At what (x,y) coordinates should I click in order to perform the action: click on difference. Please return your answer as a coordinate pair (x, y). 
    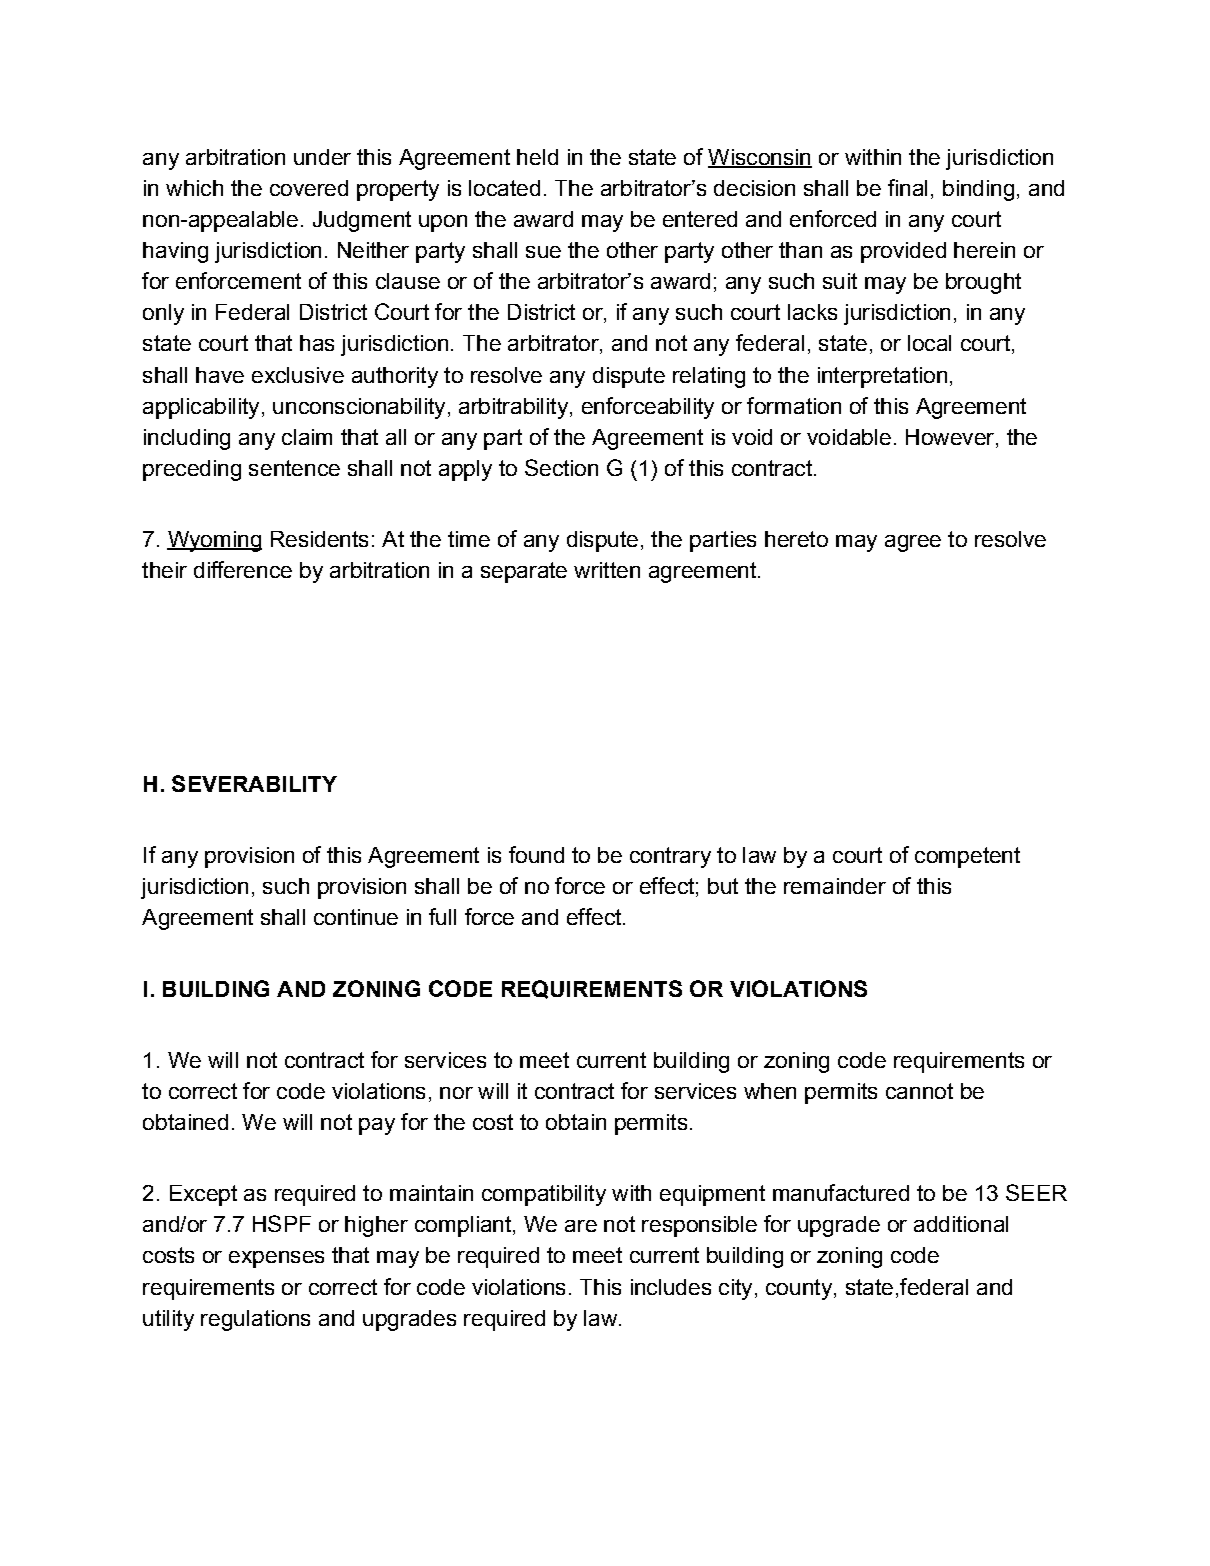
    Looking at the image, I should click on (243, 569).
